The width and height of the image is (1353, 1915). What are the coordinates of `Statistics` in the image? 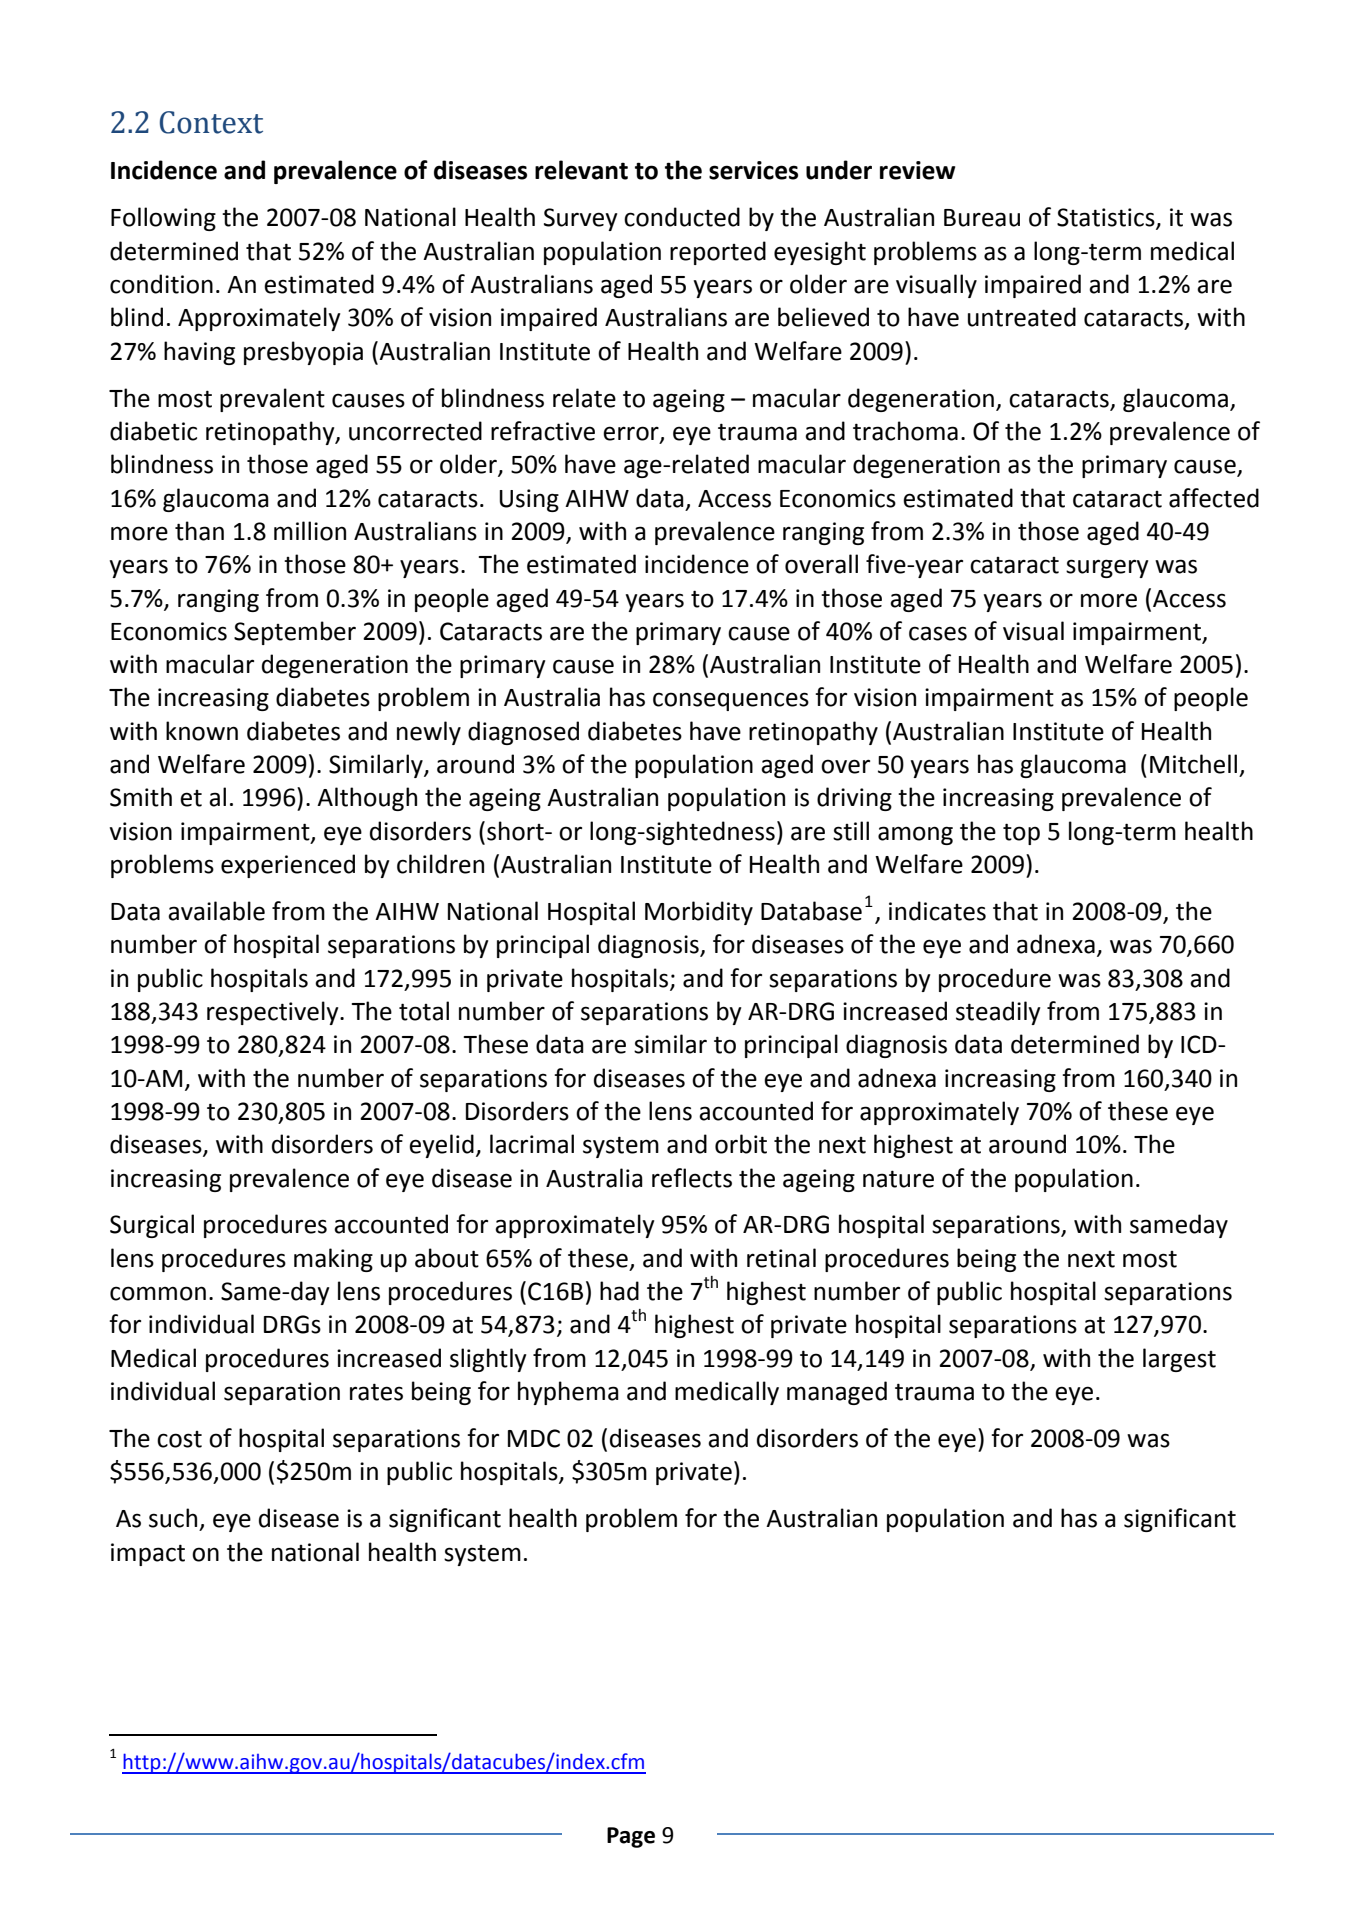 It's located at (1107, 218).
